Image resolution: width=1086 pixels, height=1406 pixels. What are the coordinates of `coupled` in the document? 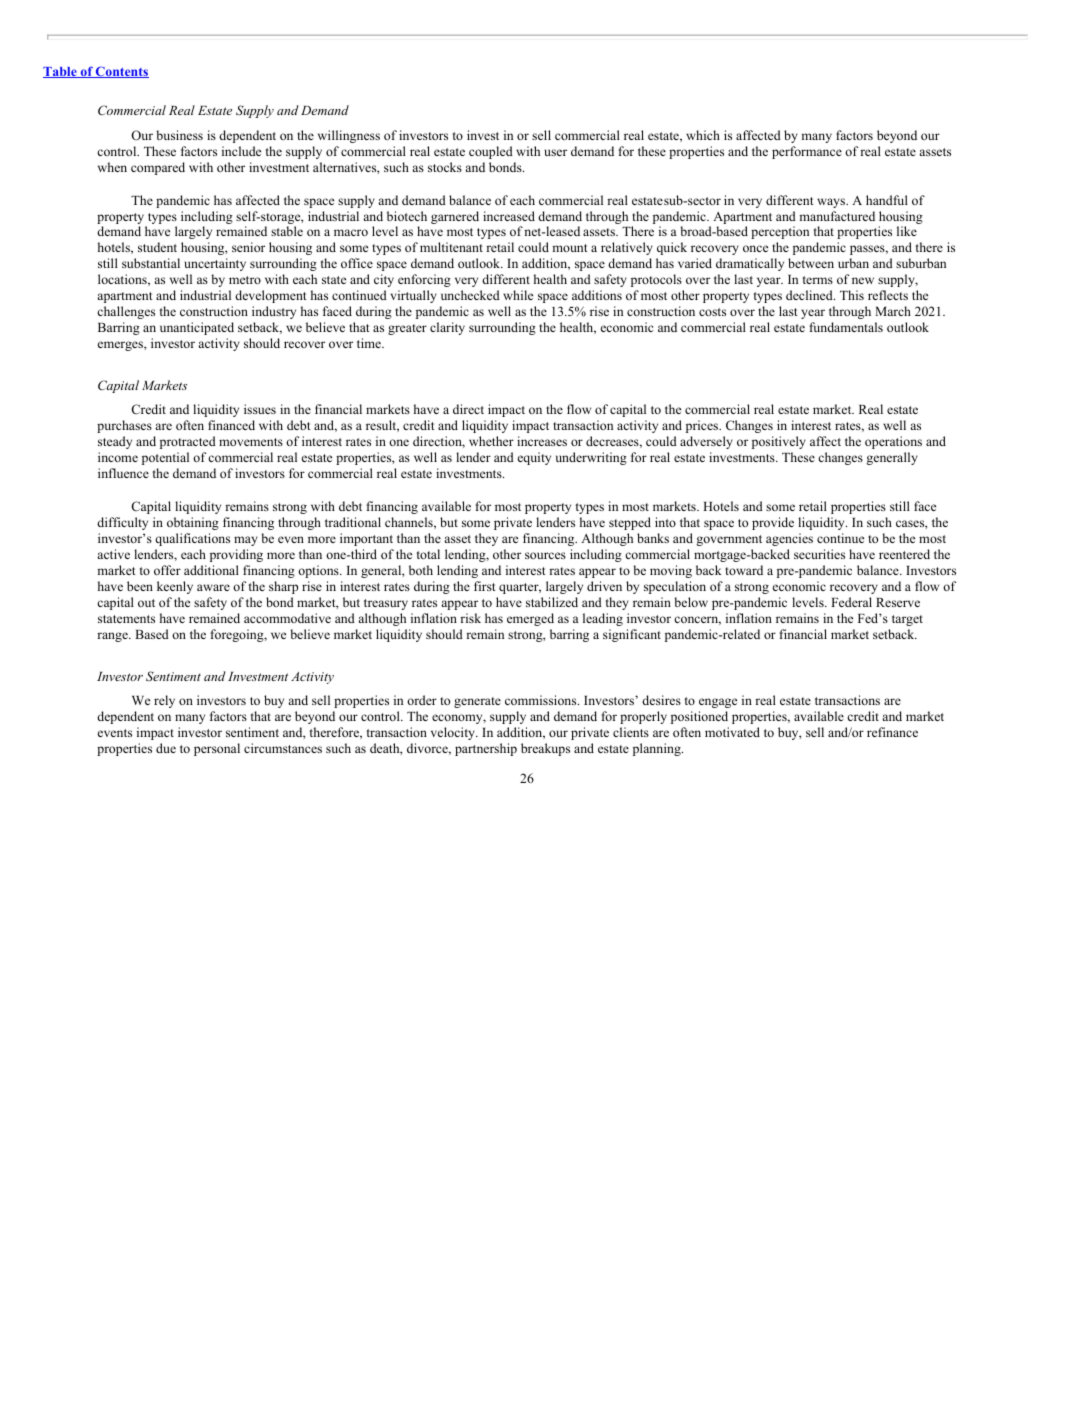 It's located at (491, 152).
